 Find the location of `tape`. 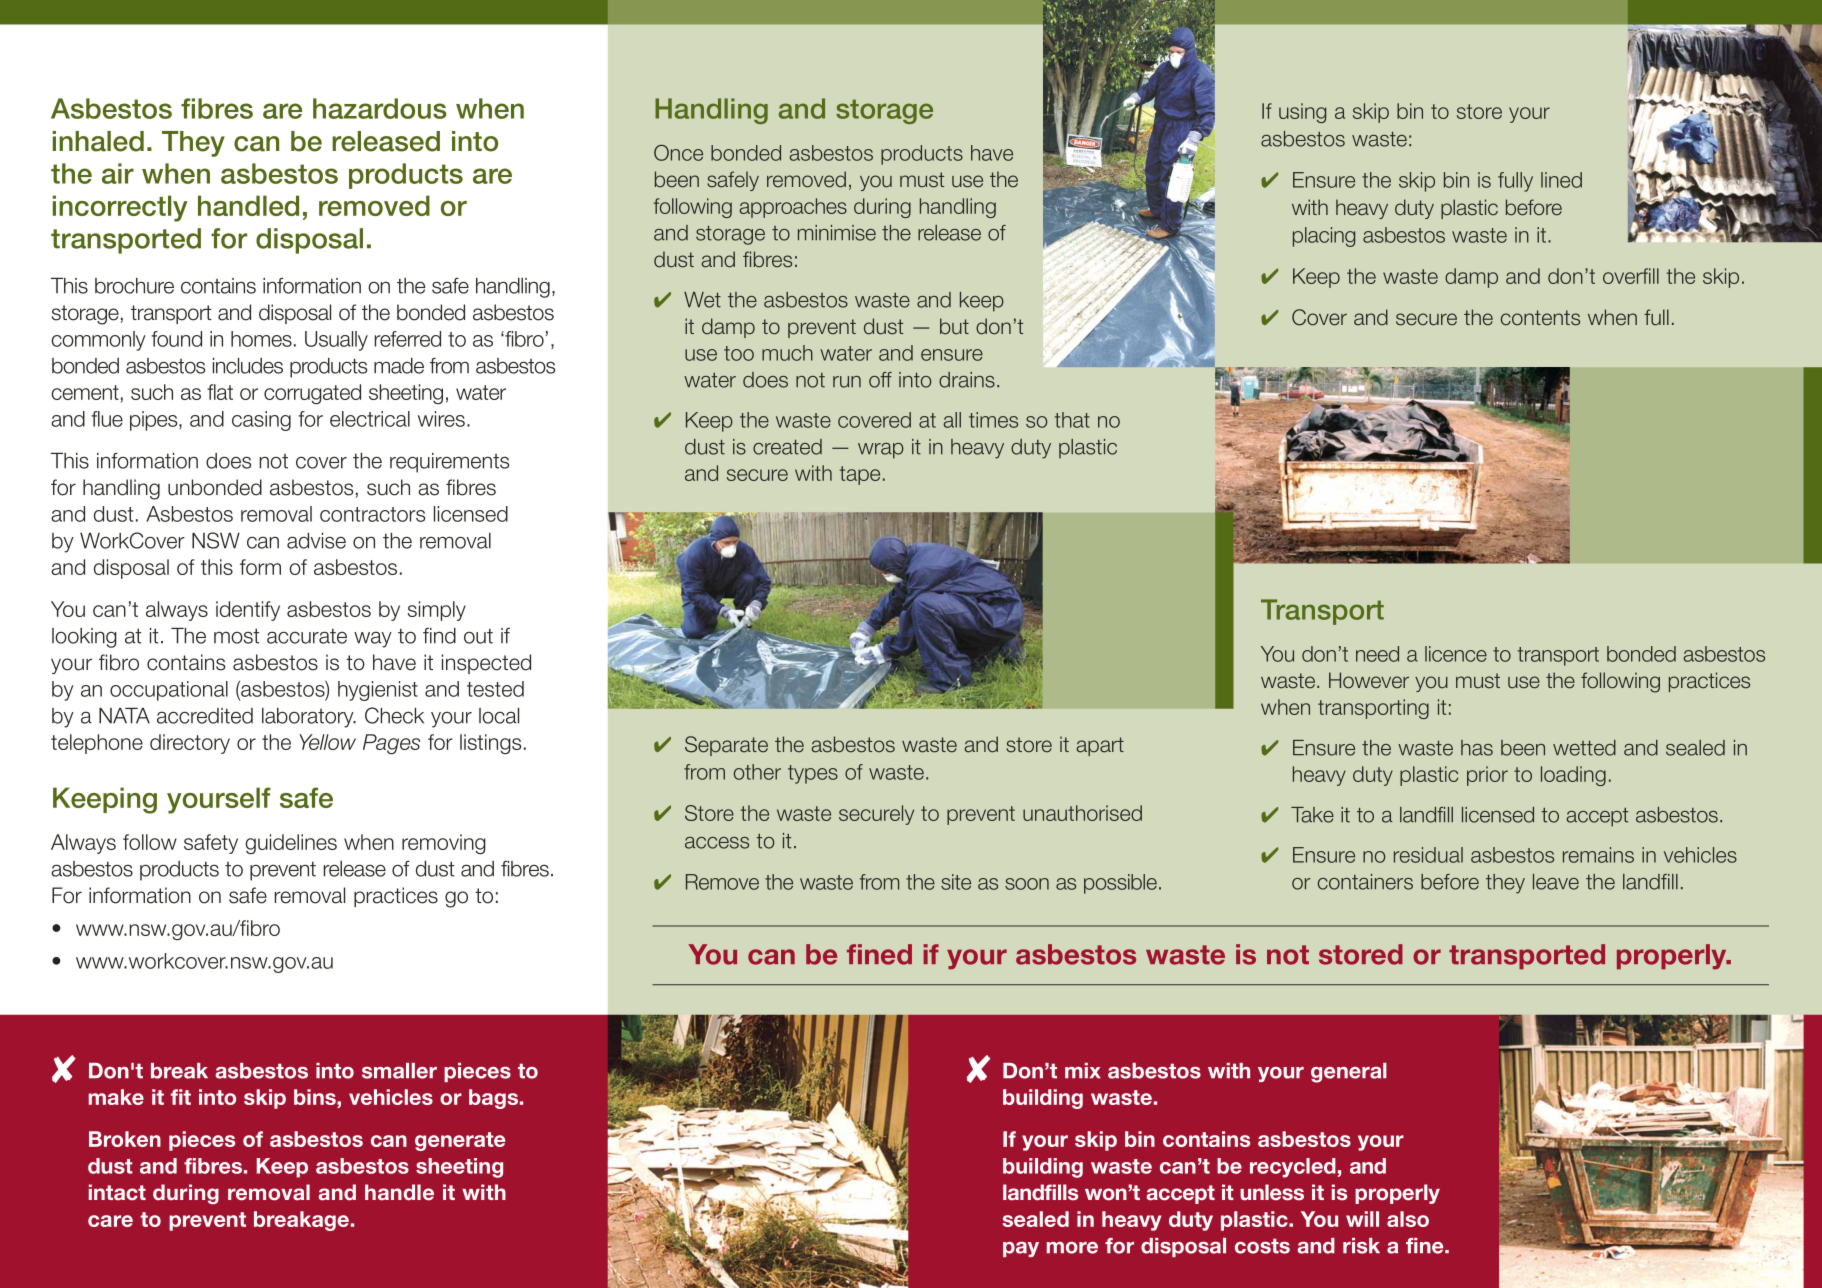

tape is located at coordinates (860, 475).
